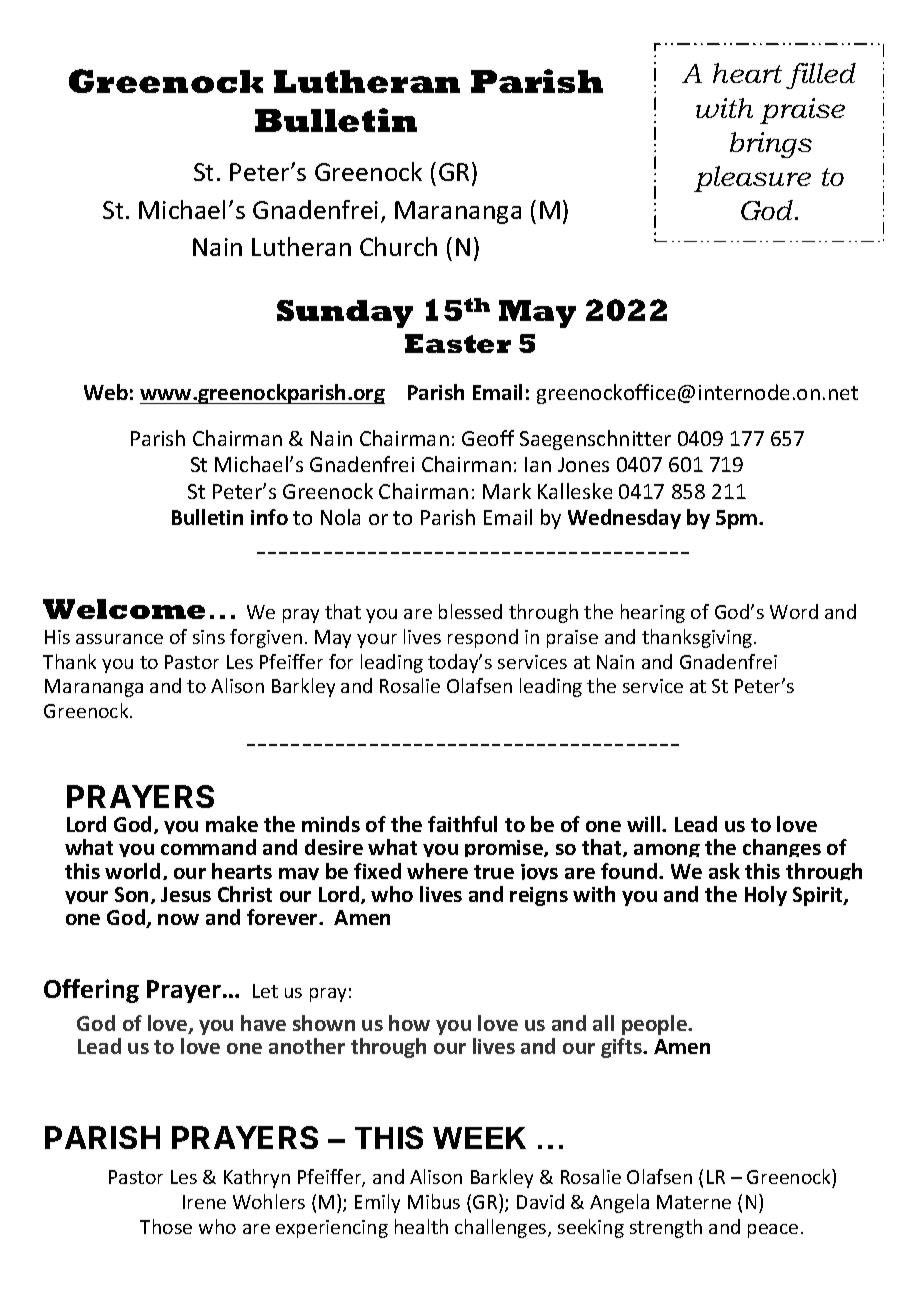  I want to click on Sunday, so click(345, 314).
